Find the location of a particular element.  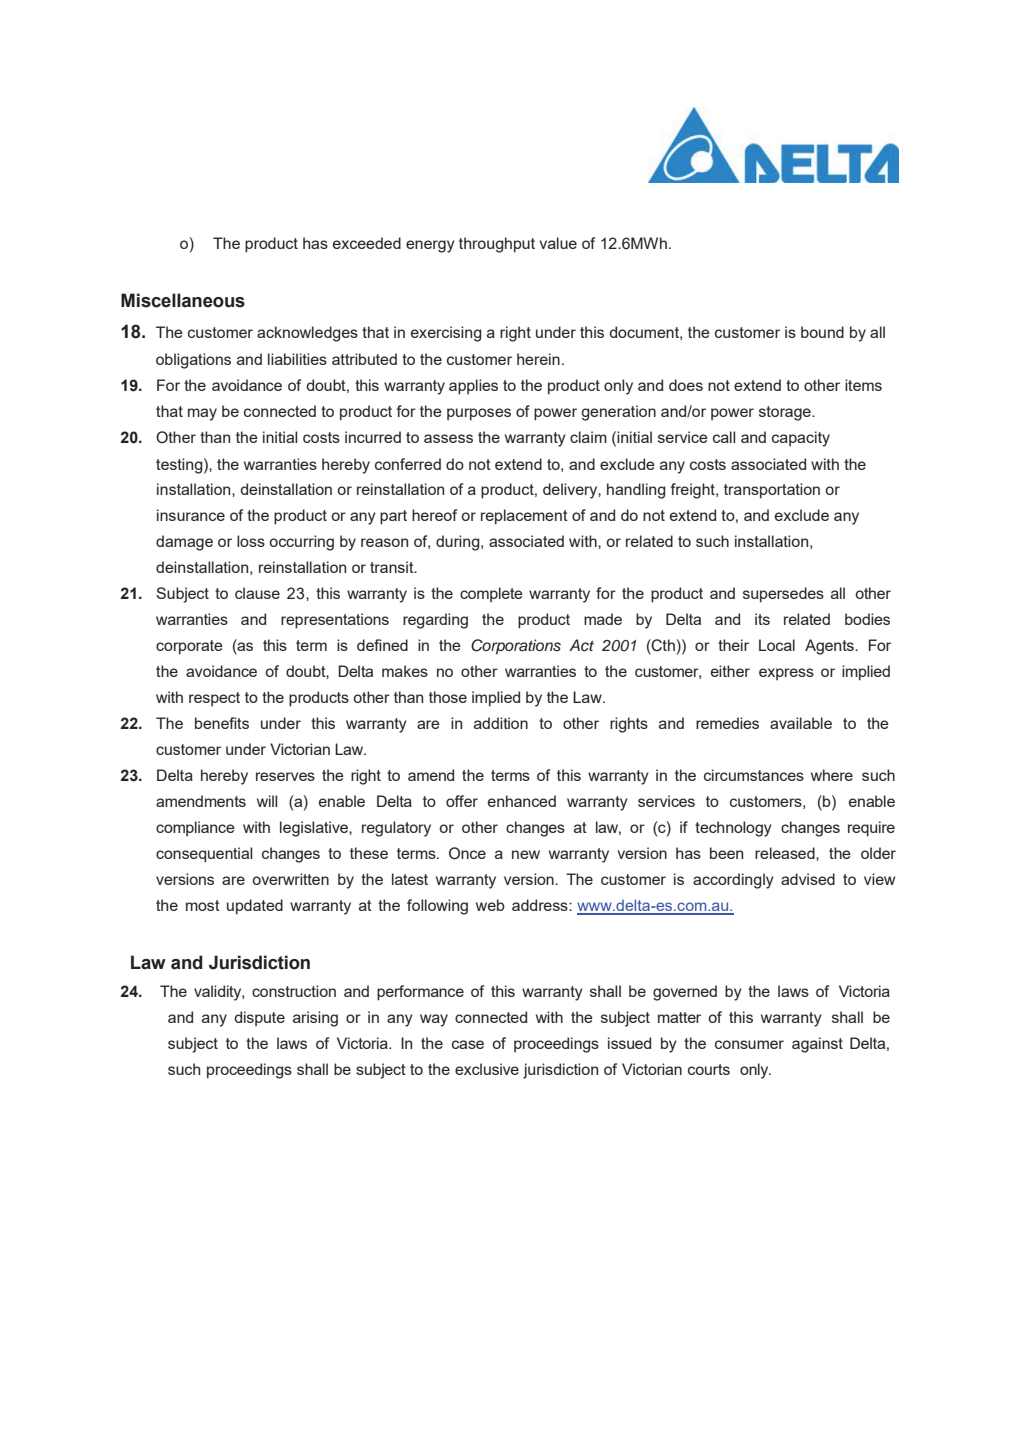

value is located at coordinates (558, 243).
